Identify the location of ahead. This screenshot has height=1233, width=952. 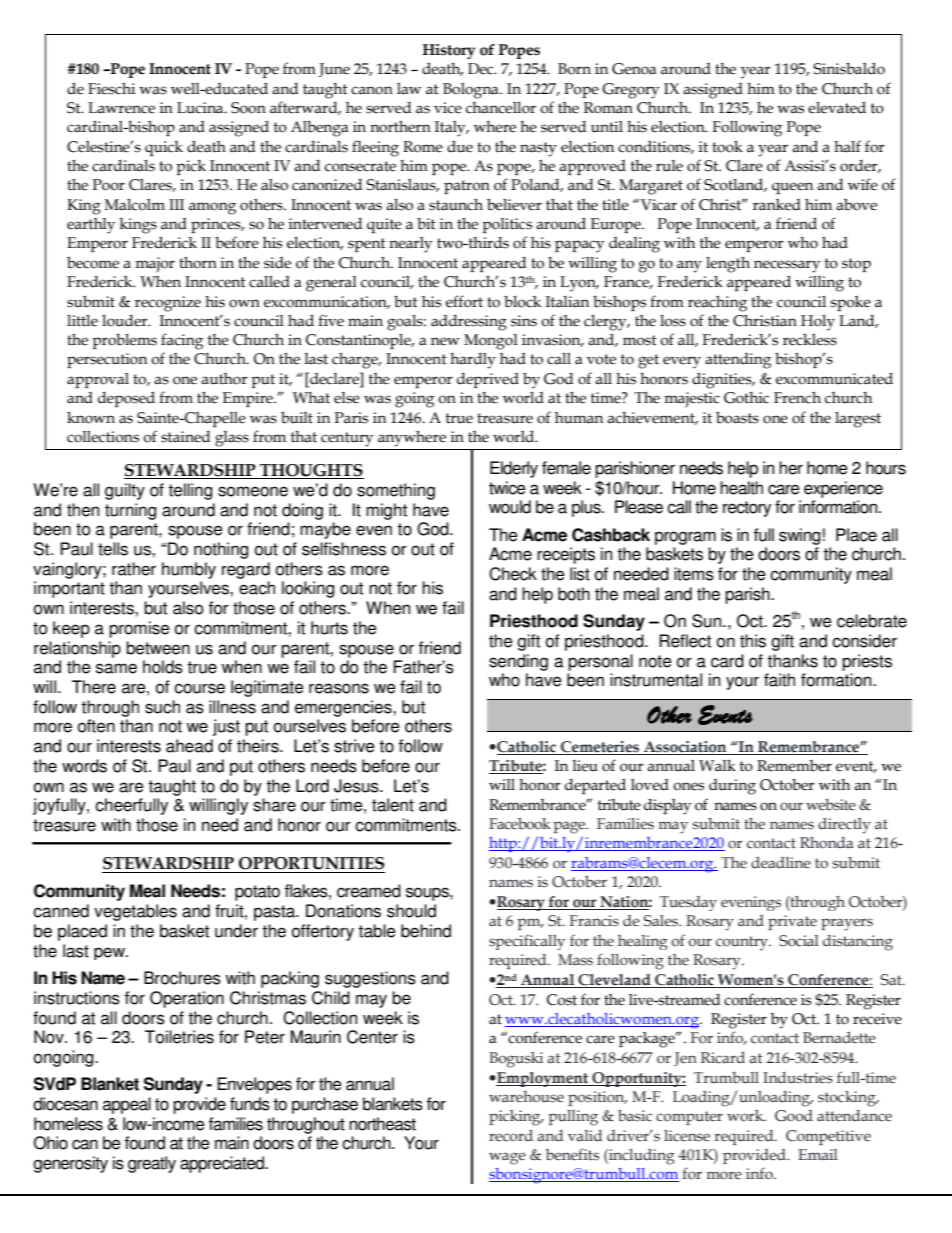
(189, 746).
